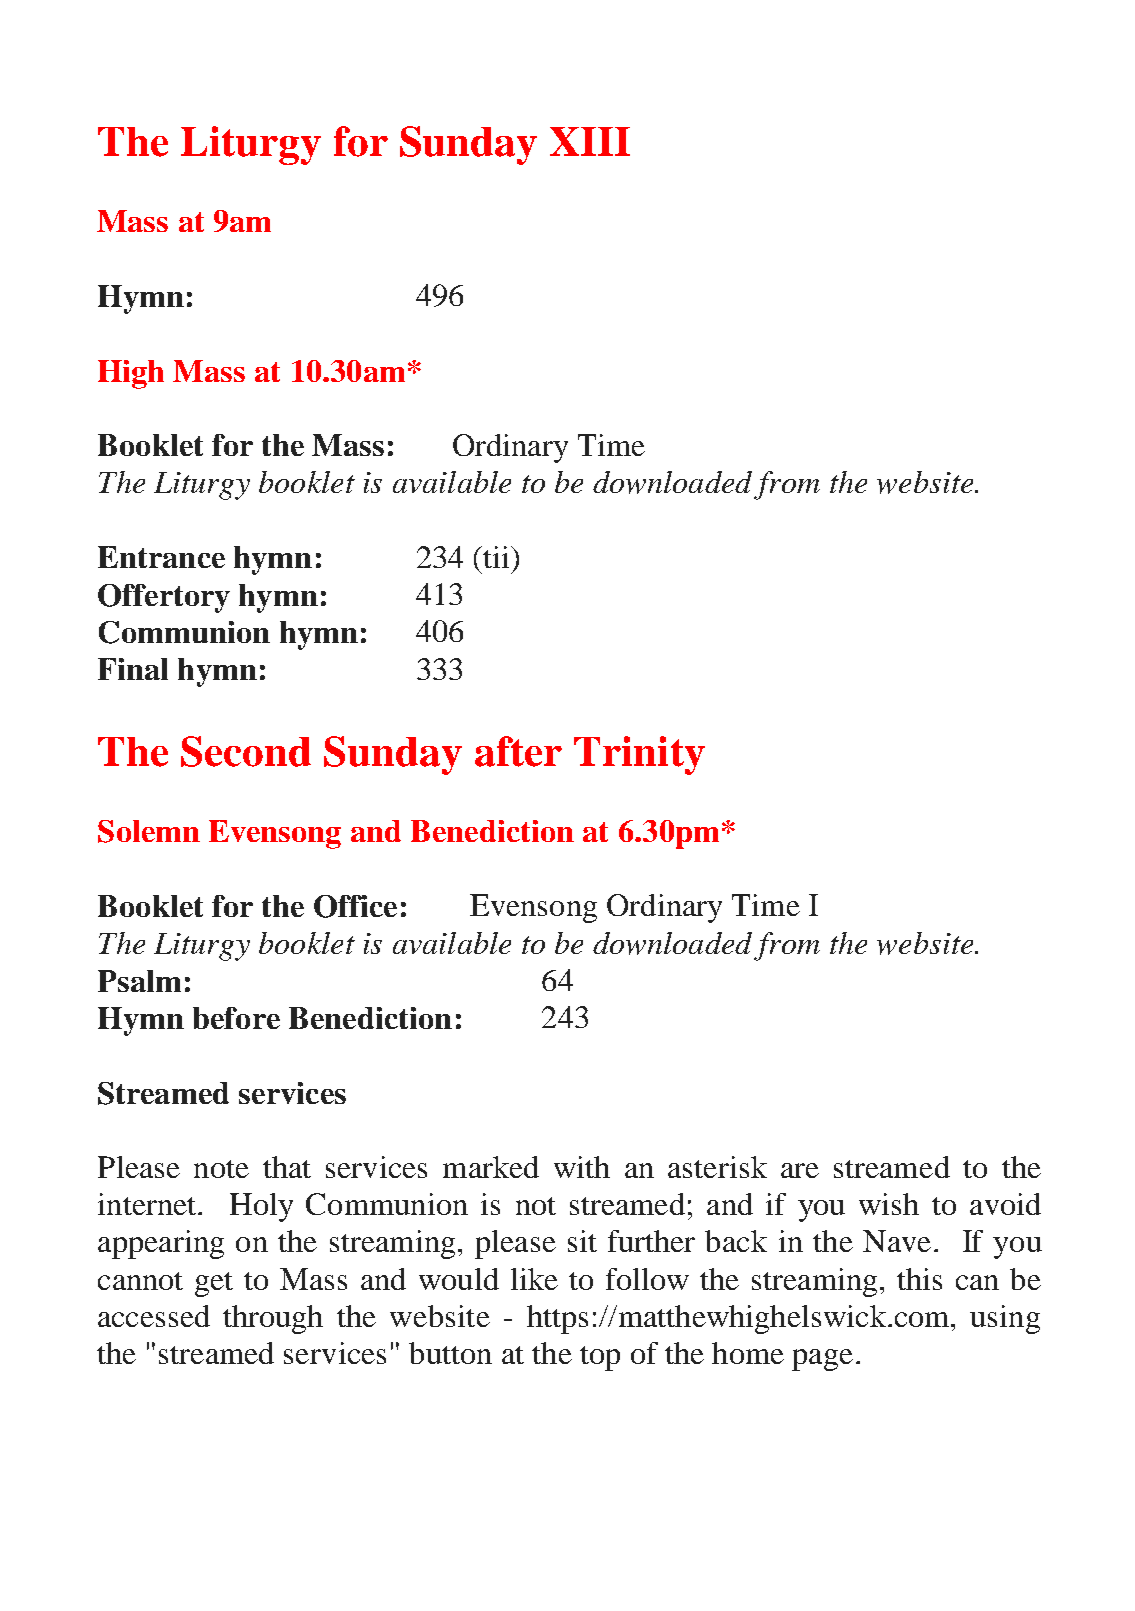 The width and height of the screenshot is (1135, 1611). I want to click on Entrance, so click(161, 557).
